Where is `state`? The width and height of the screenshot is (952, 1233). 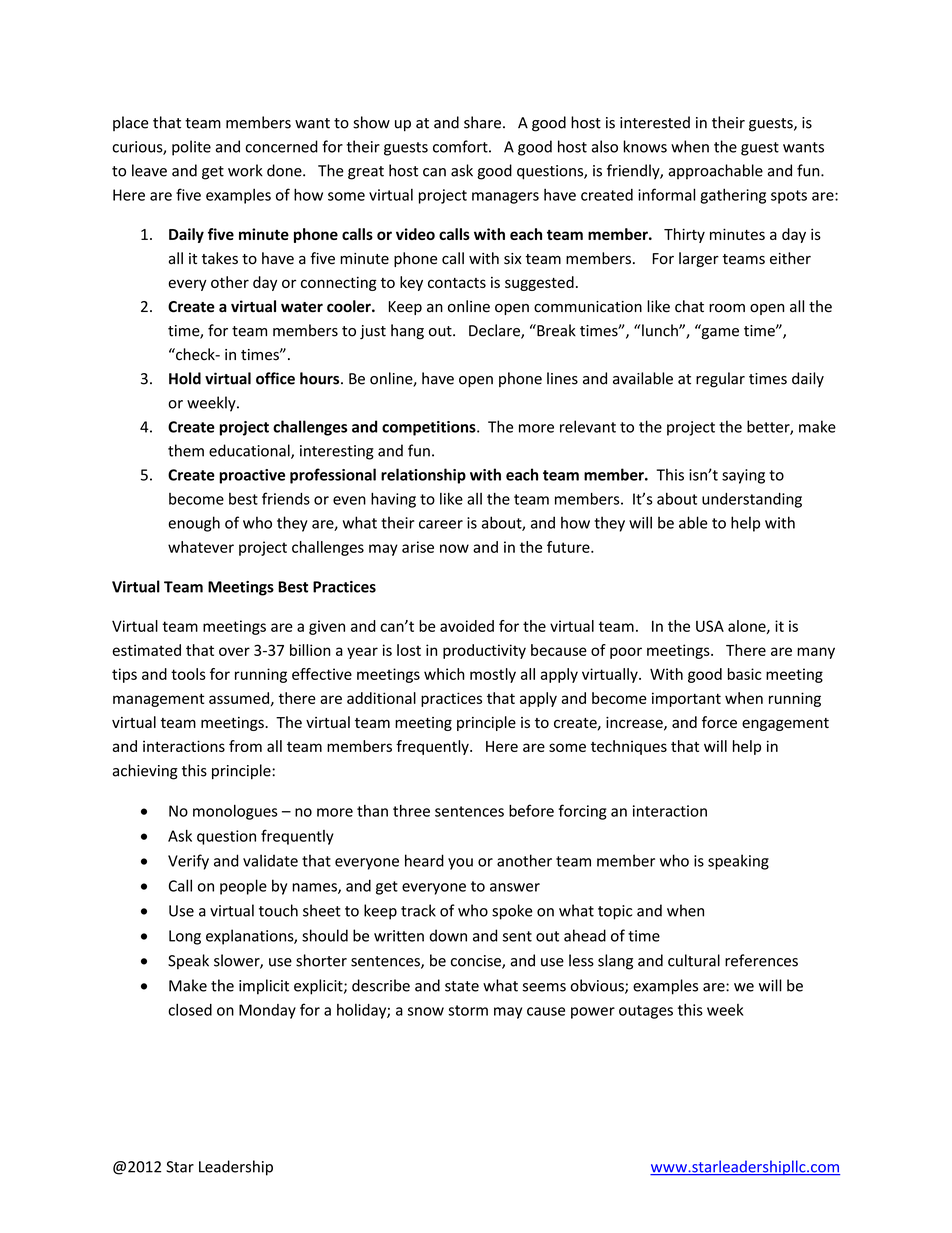 state is located at coordinates (462, 986).
